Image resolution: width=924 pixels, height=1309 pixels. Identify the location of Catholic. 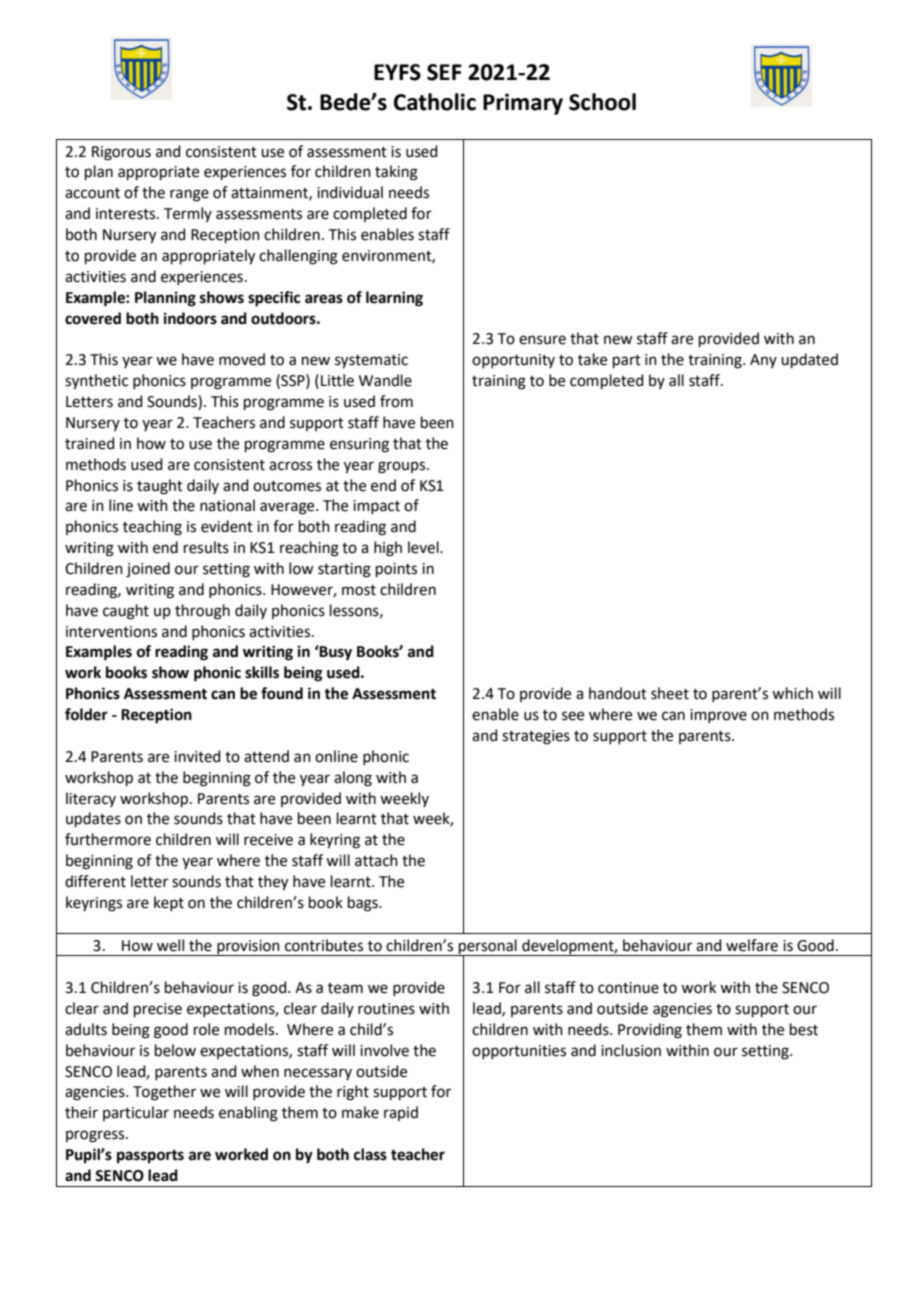
(435, 102).
